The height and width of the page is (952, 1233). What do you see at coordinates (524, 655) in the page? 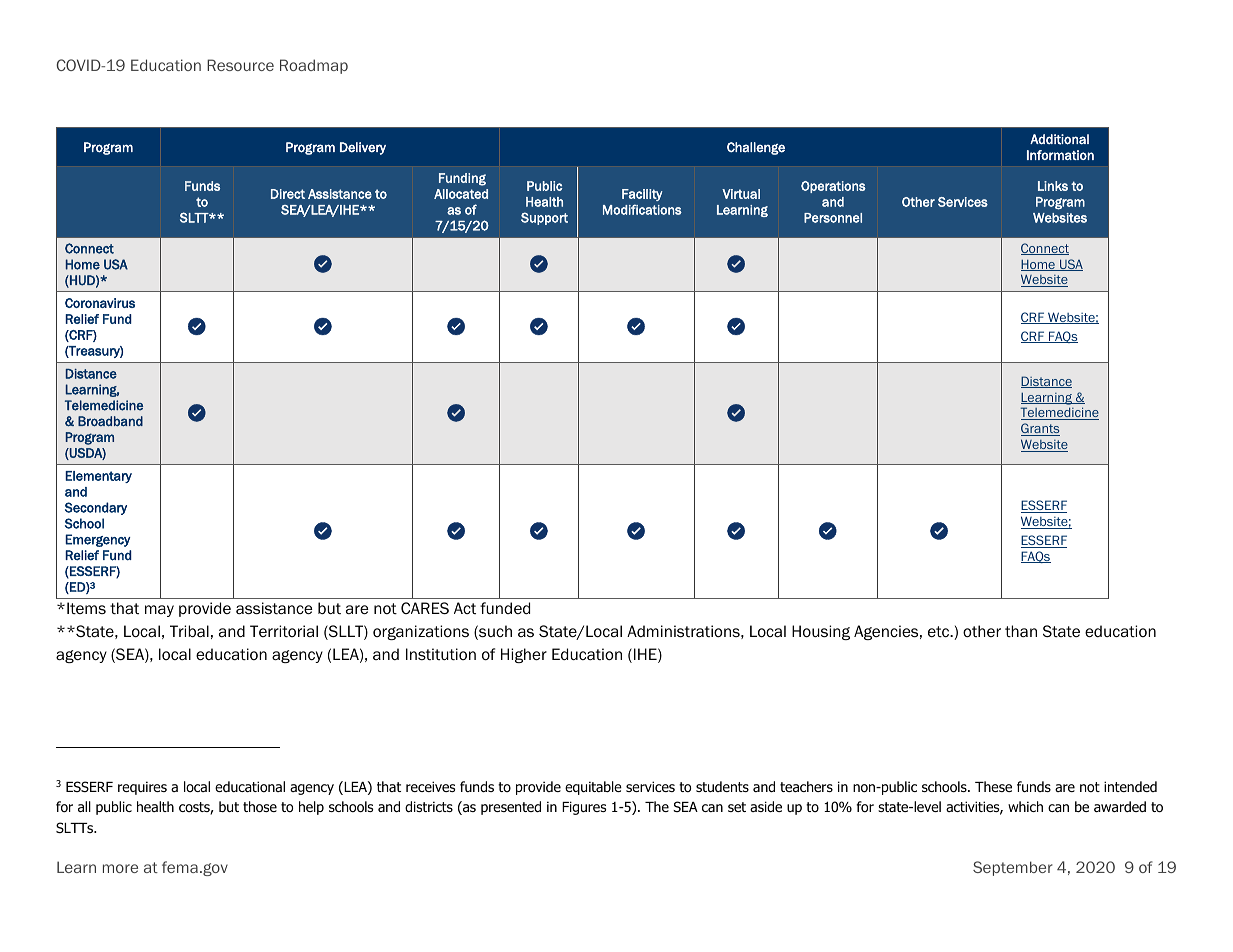
I see `Higher` at bounding box center [524, 655].
